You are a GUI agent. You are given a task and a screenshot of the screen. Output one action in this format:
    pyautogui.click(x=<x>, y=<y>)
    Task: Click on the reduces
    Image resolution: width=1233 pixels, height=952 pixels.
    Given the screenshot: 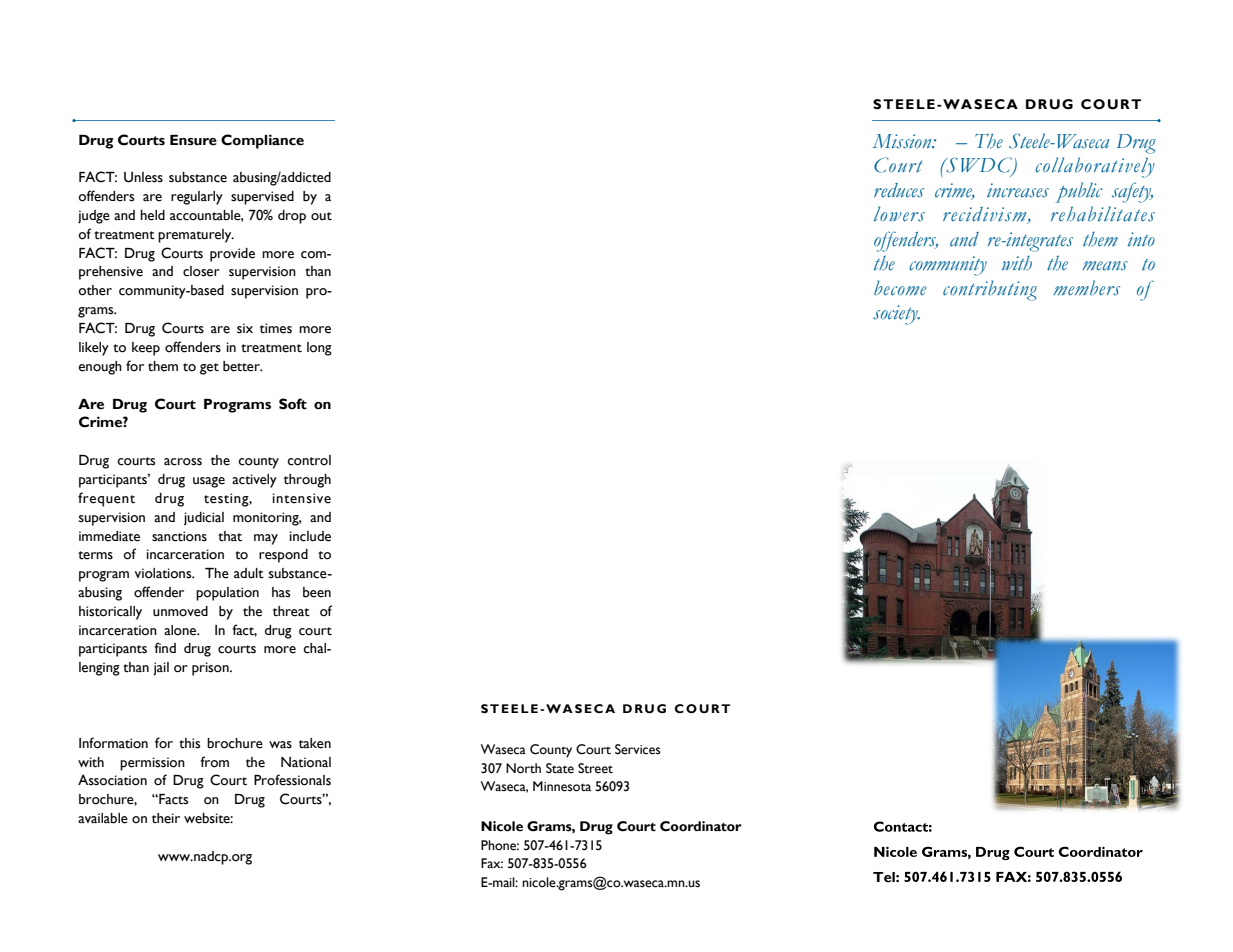 What is the action you would take?
    pyautogui.click(x=899, y=190)
